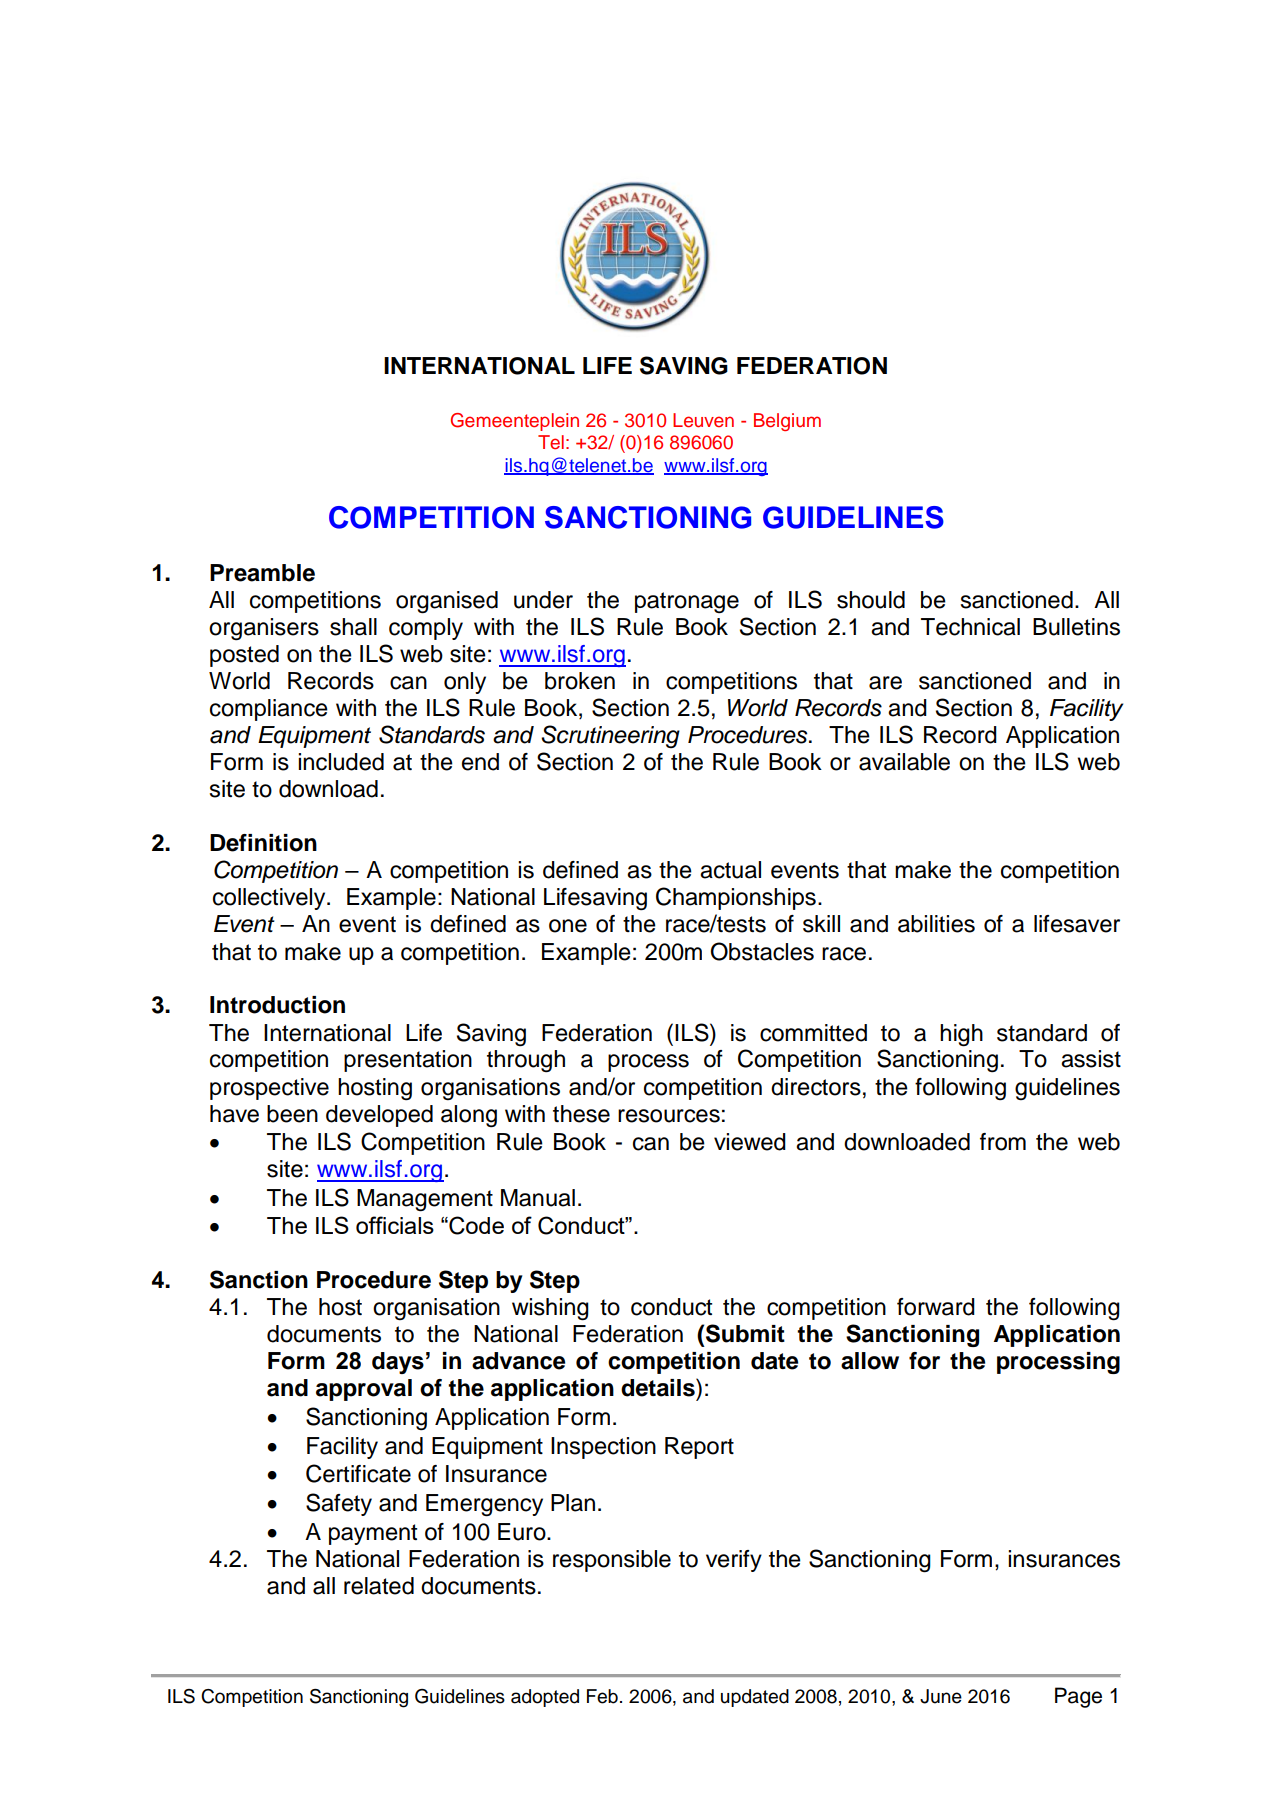  What do you see at coordinates (941, 1696) in the screenshot?
I see `June` at bounding box center [941, 1696].
